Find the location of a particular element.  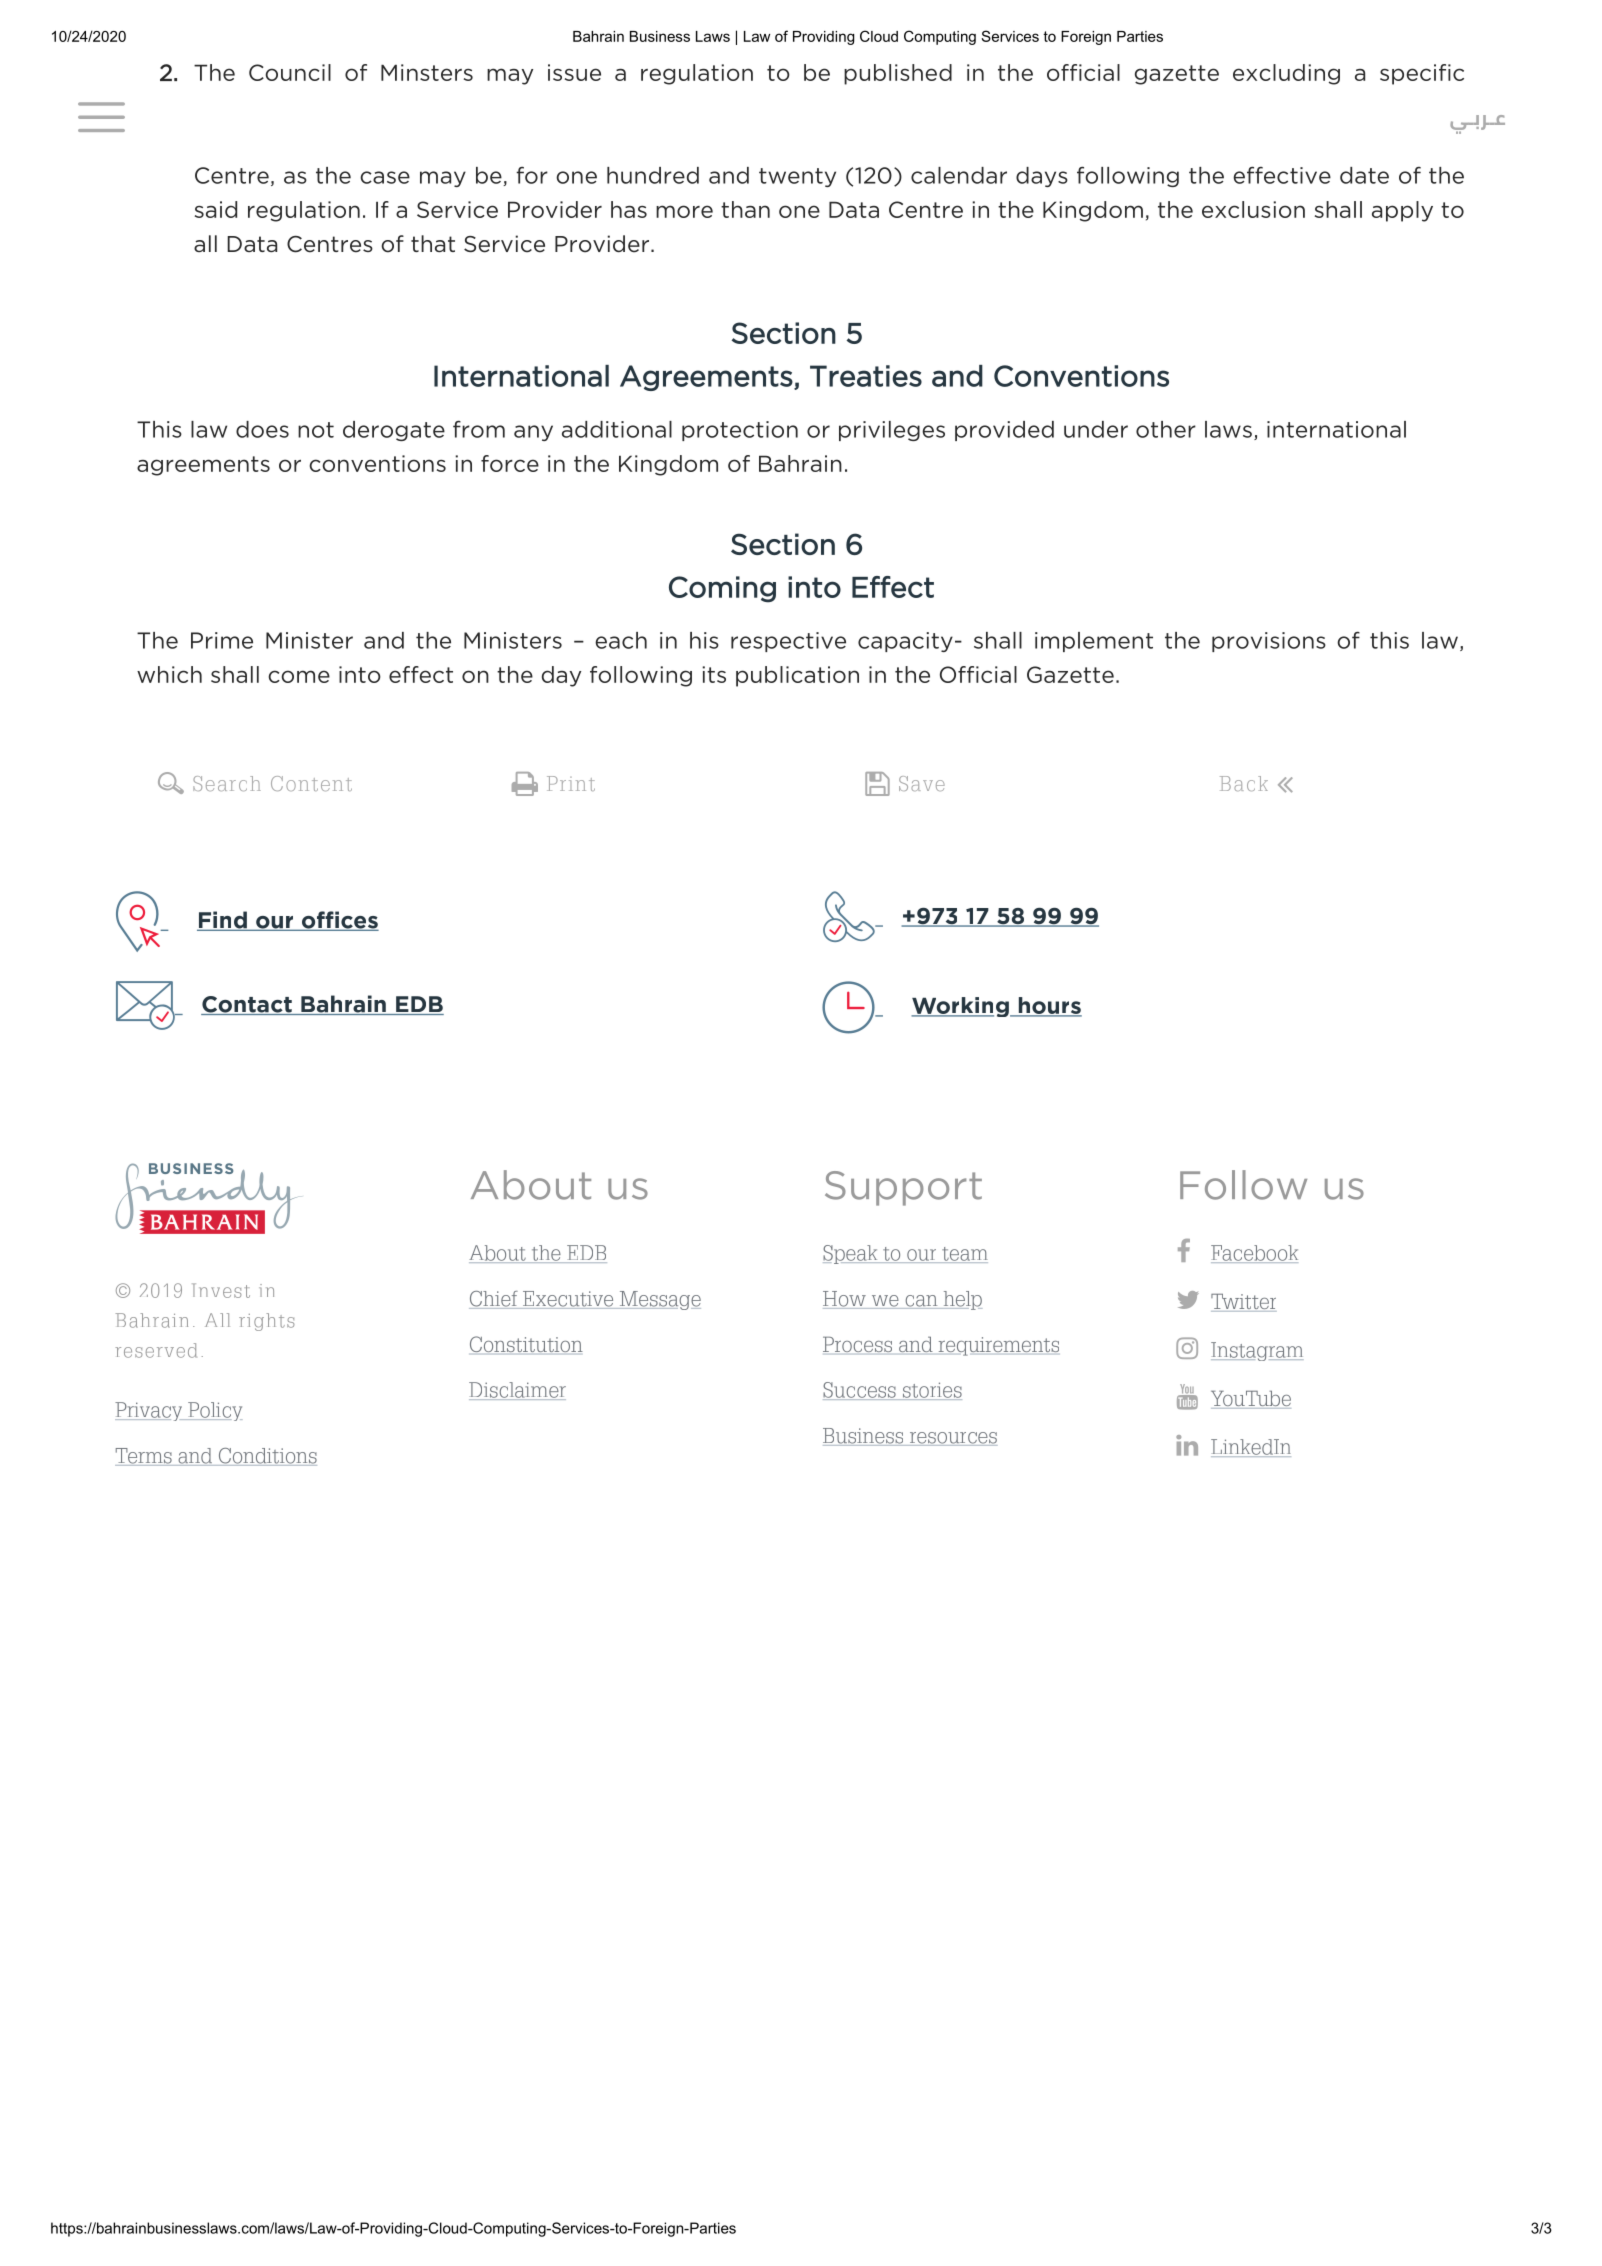

Support is located at coordinates (903, 1188).
